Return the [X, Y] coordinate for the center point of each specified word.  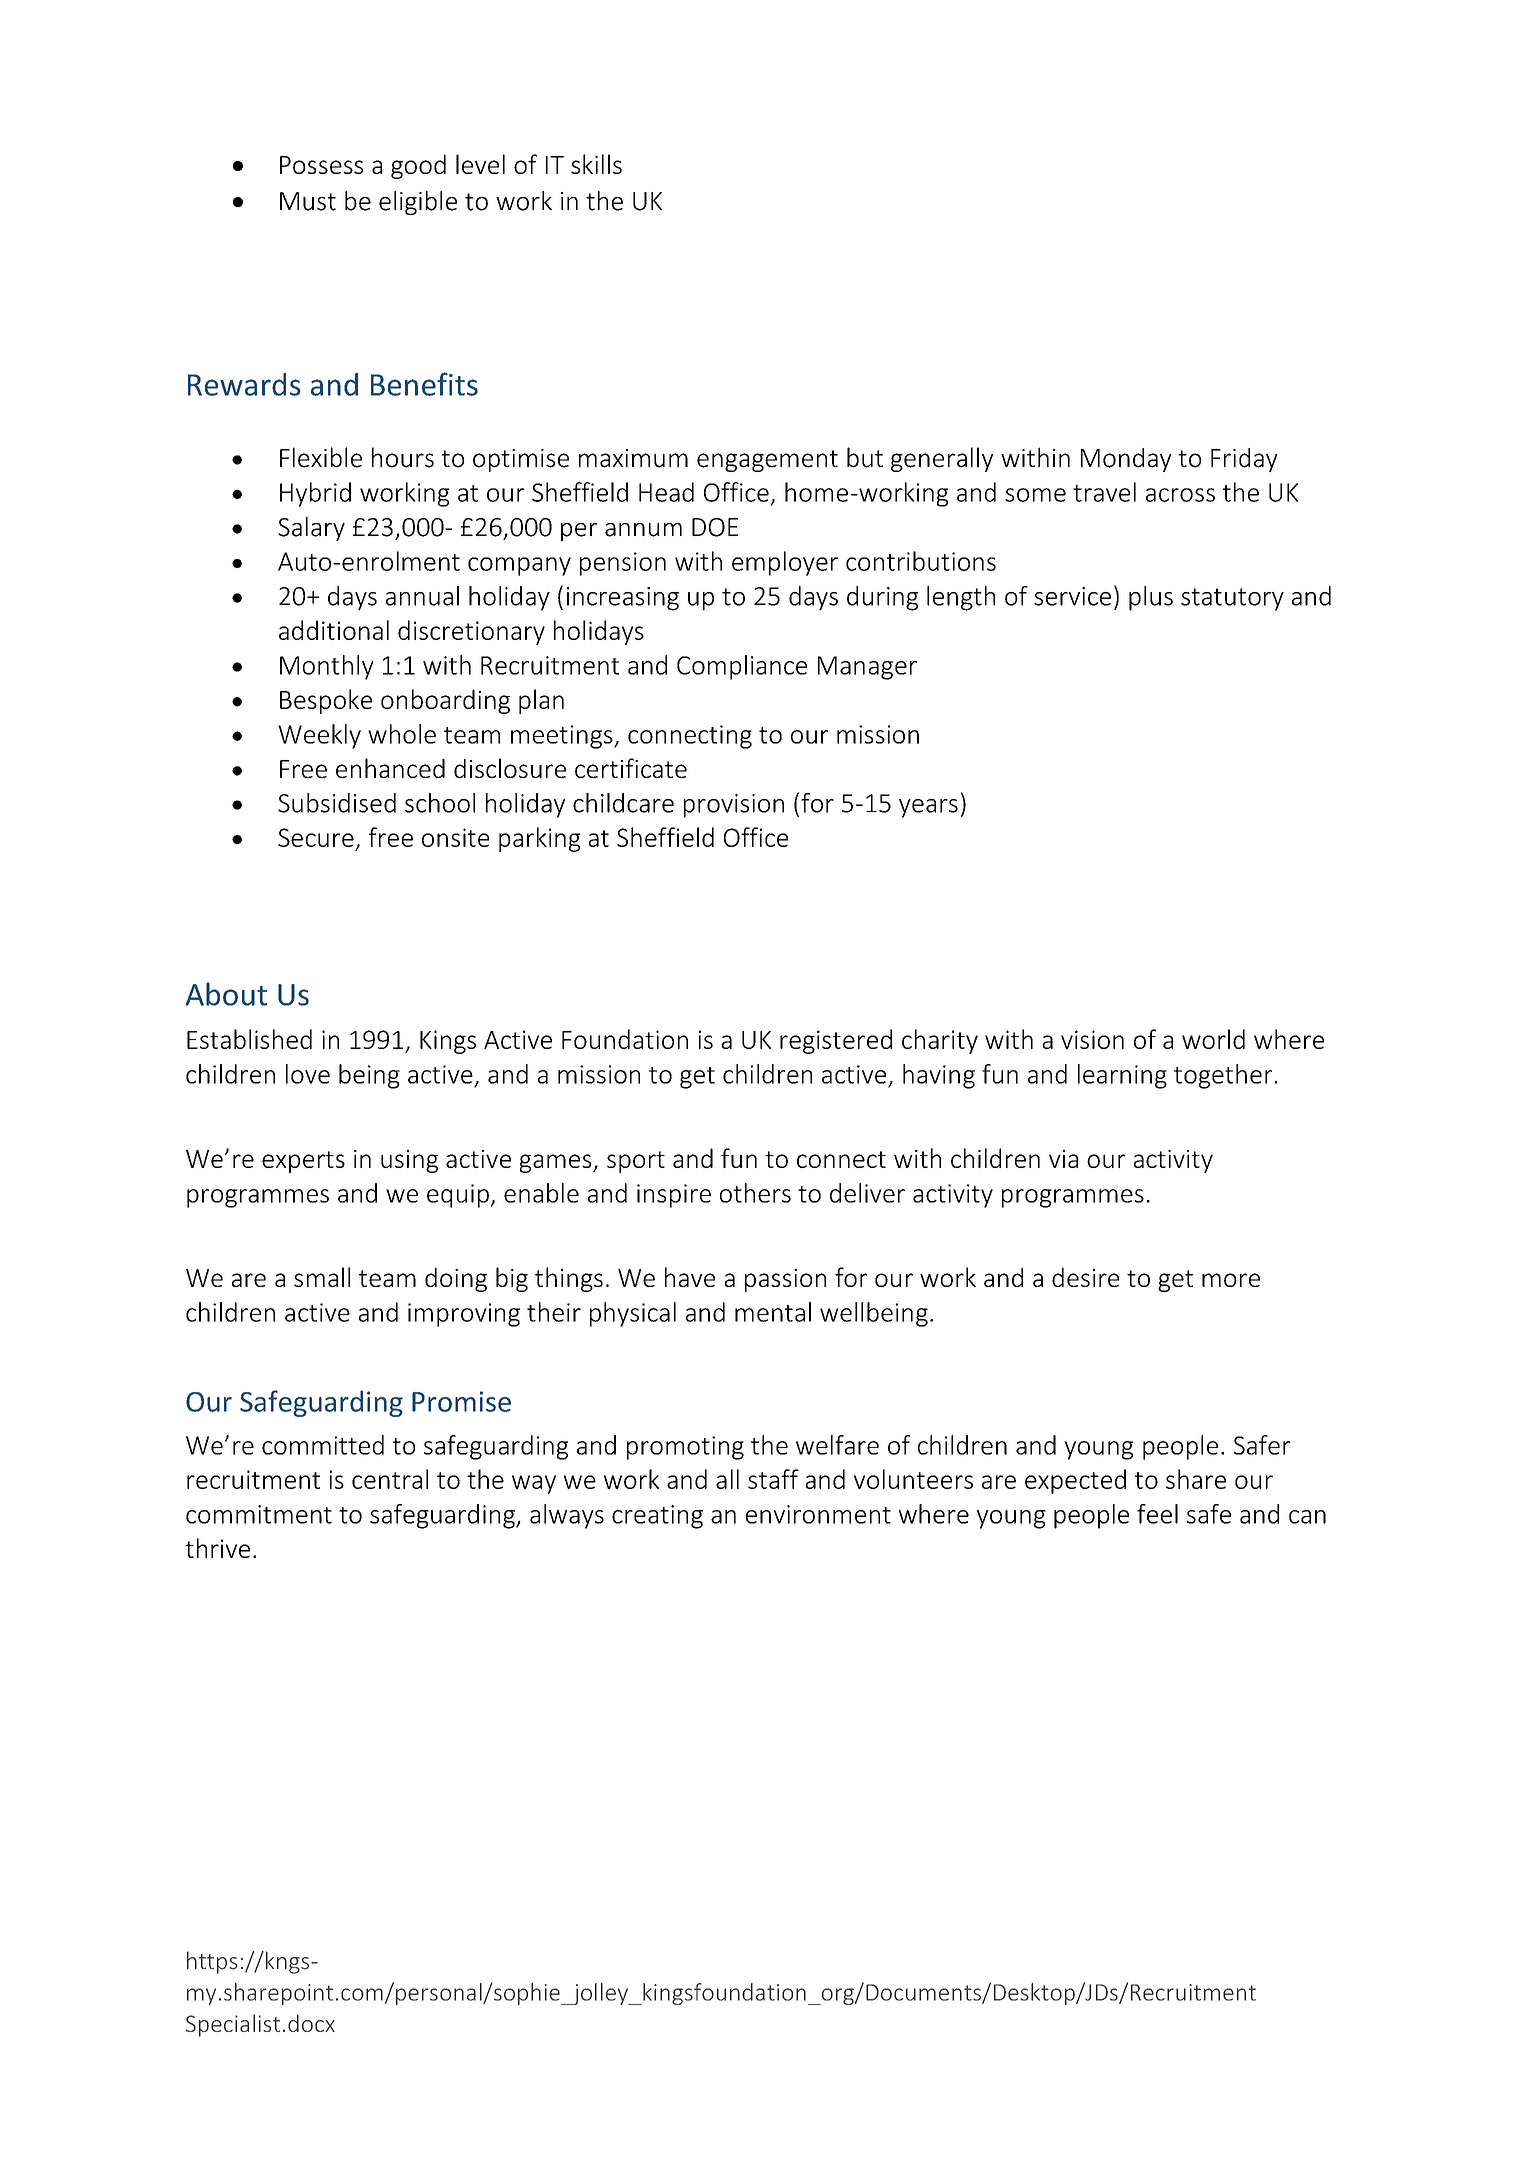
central [390, 1479]
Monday [1126, 460]
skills [596, 164]
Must [308, 201]
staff [773, 1479]
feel [1157, 1514]
